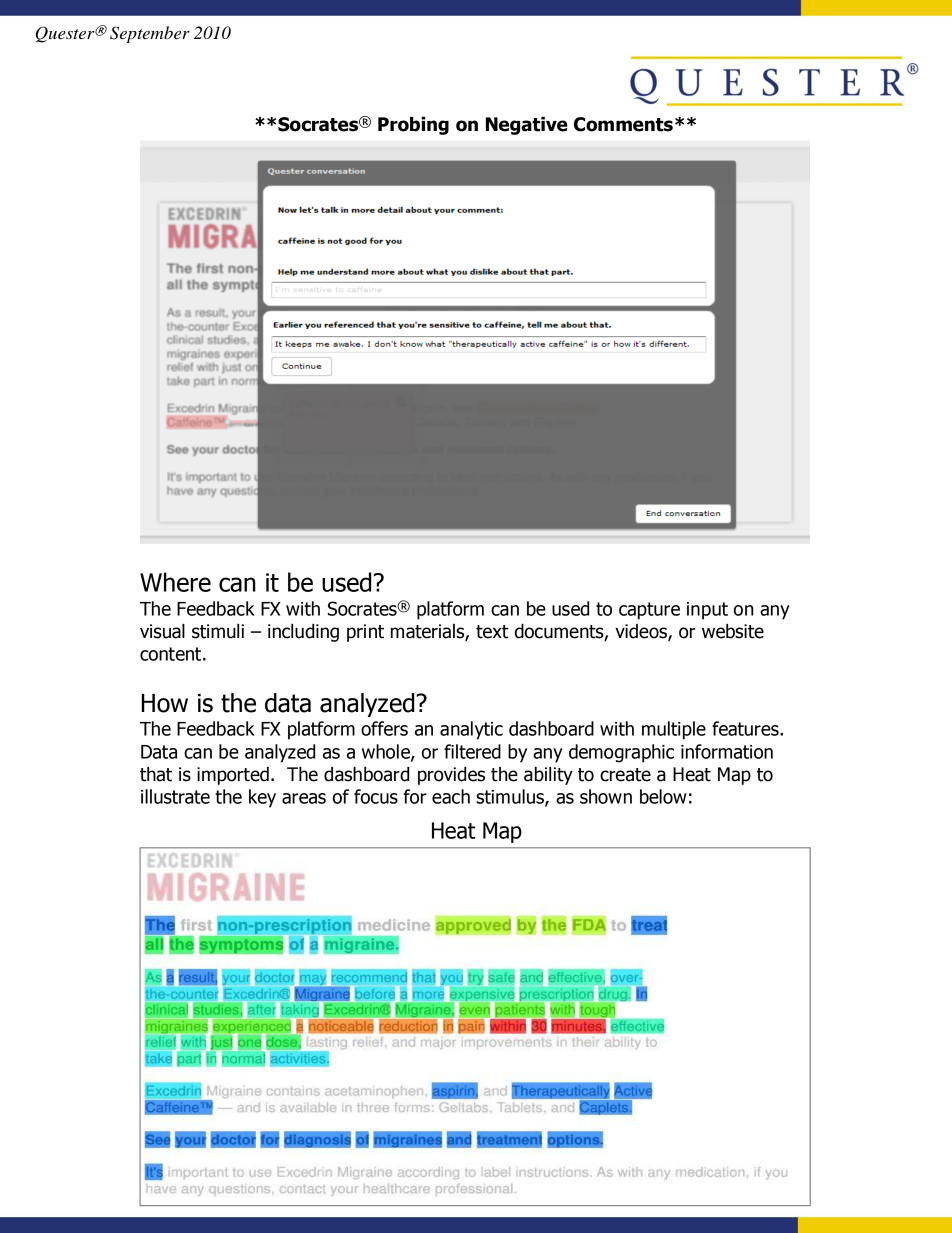 This document has height=1233, width=952. I want to click on capture, so click(649, 611).
